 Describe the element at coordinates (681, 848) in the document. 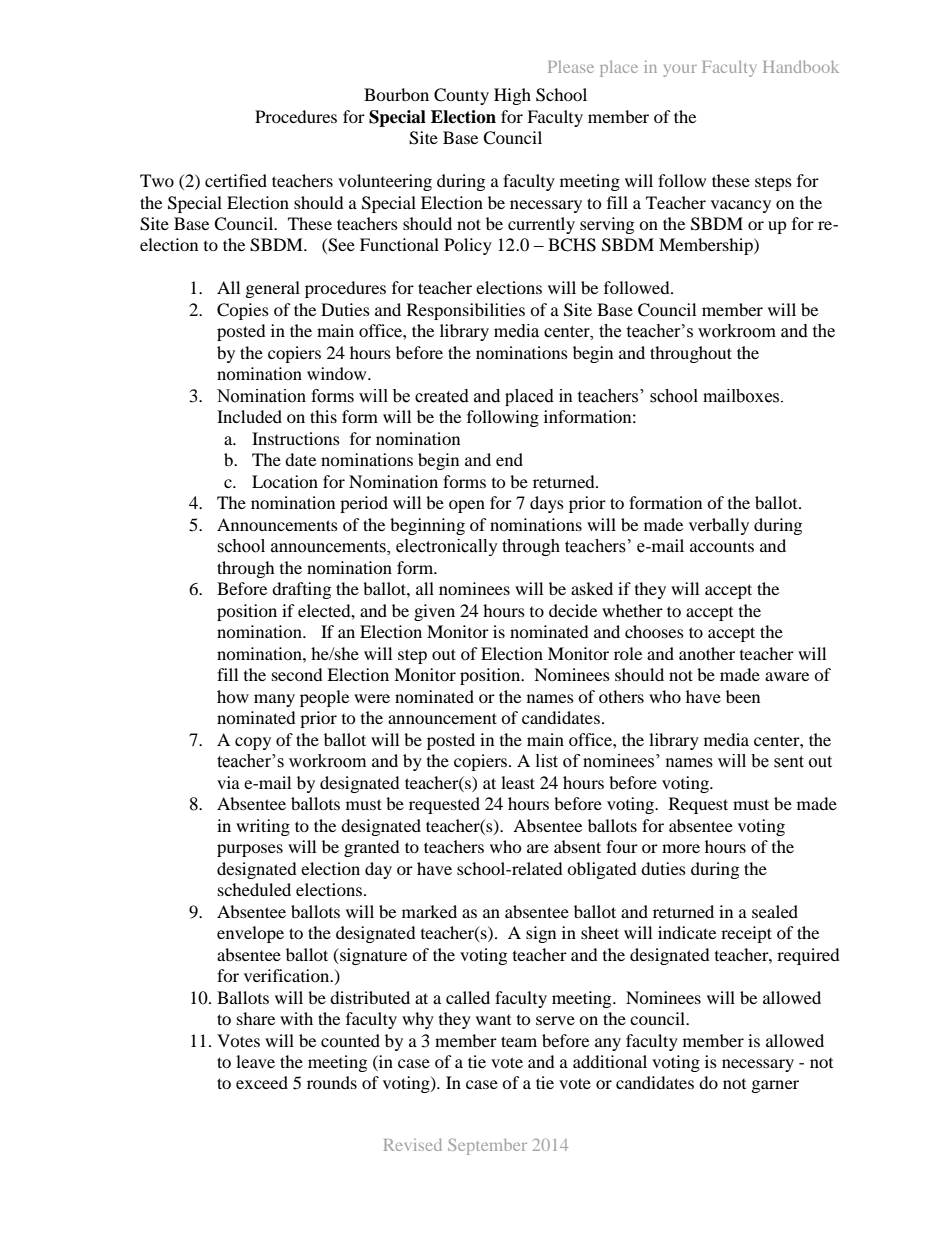

I see `more` at that location.
